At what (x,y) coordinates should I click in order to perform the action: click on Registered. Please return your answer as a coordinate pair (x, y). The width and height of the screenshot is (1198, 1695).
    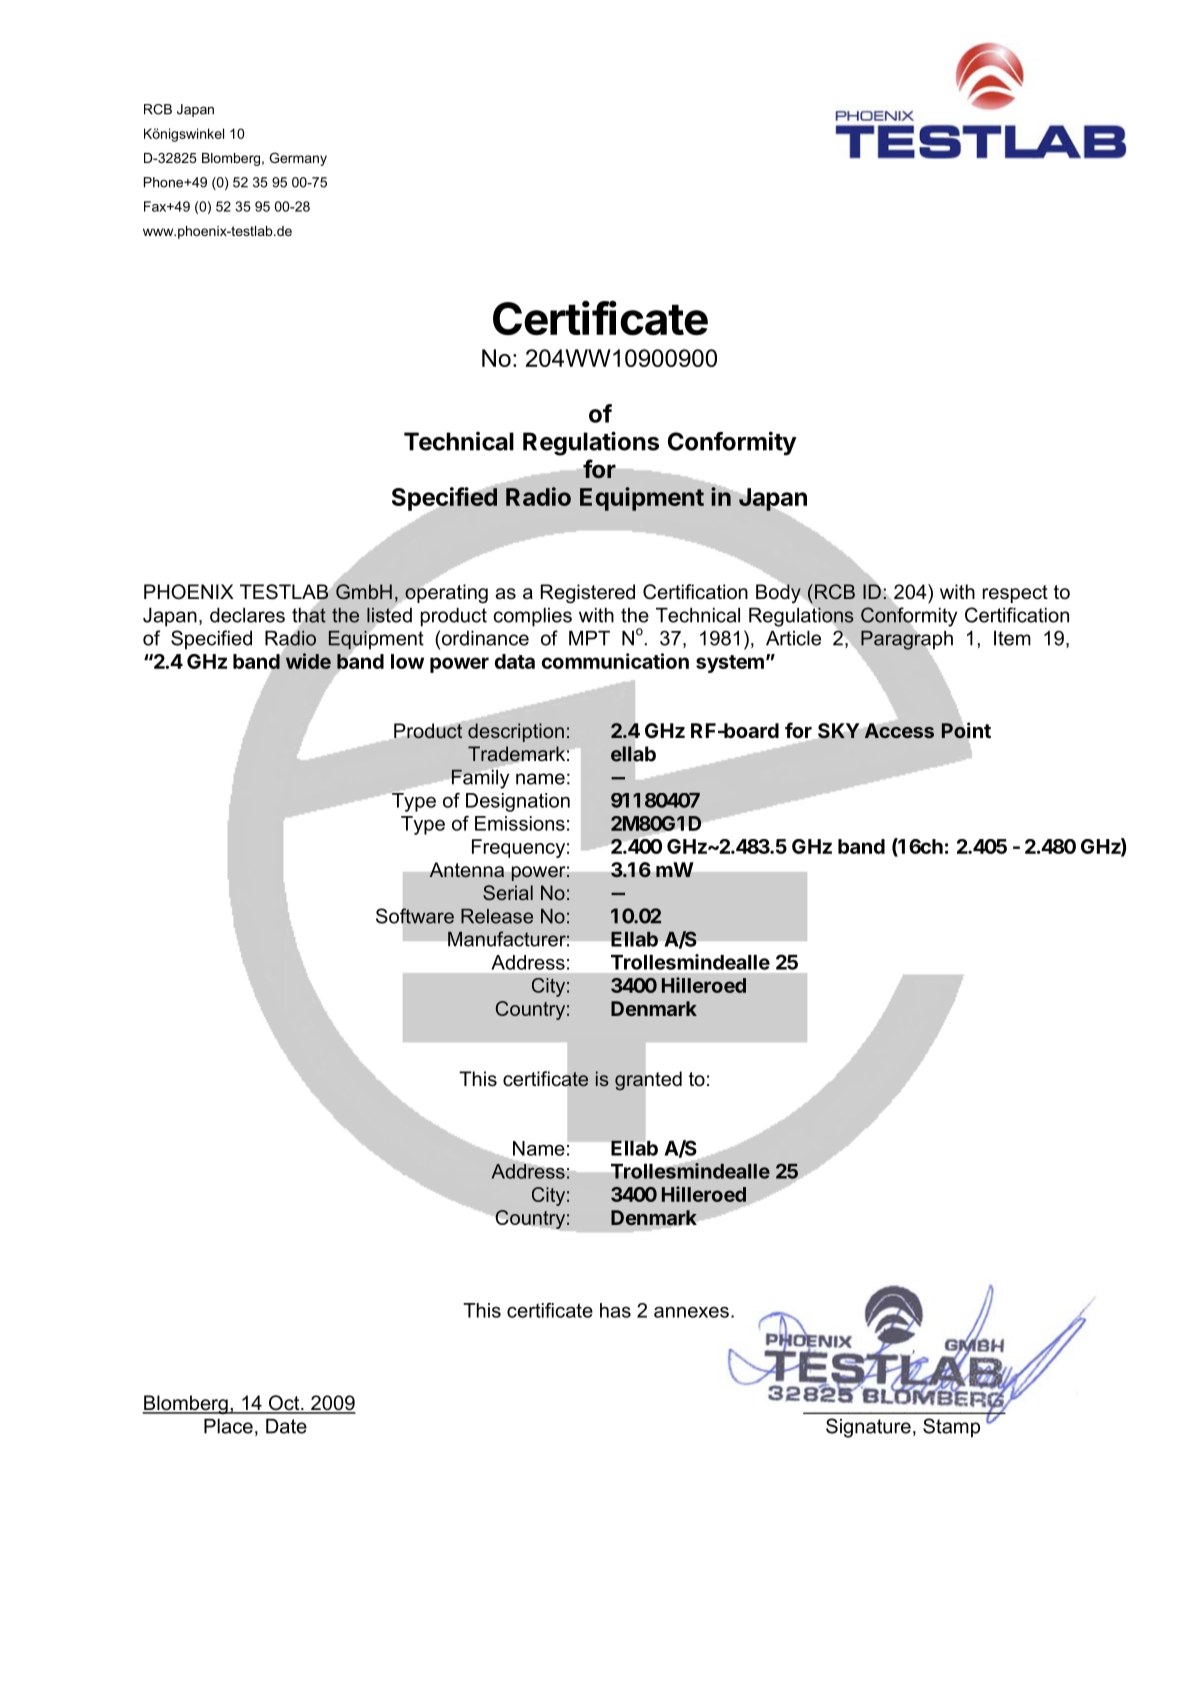
    Looking at the image, I should click on (588, 594).
